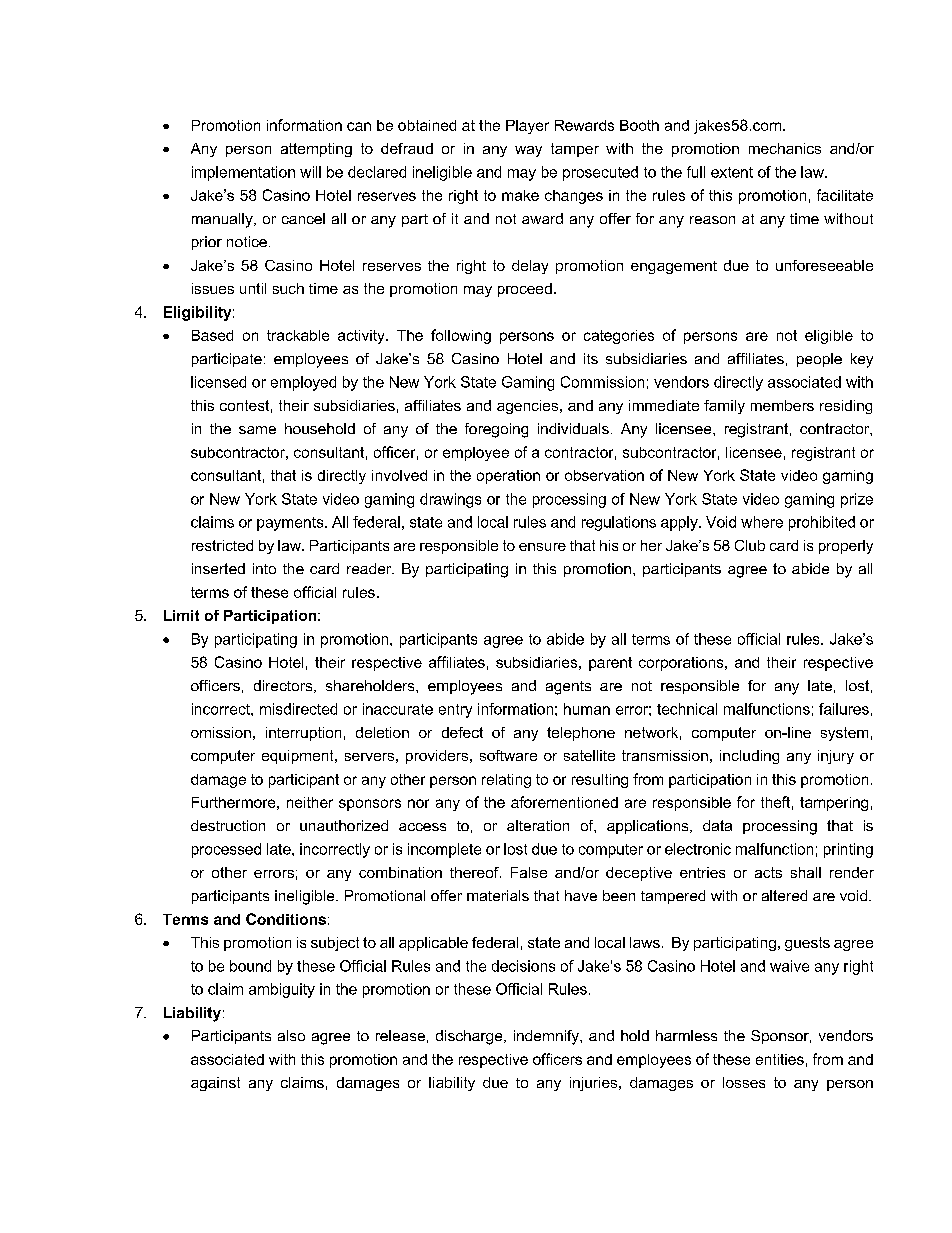  Describe the element at coordinates (528, 151) in the document. I see `way` at that location.
